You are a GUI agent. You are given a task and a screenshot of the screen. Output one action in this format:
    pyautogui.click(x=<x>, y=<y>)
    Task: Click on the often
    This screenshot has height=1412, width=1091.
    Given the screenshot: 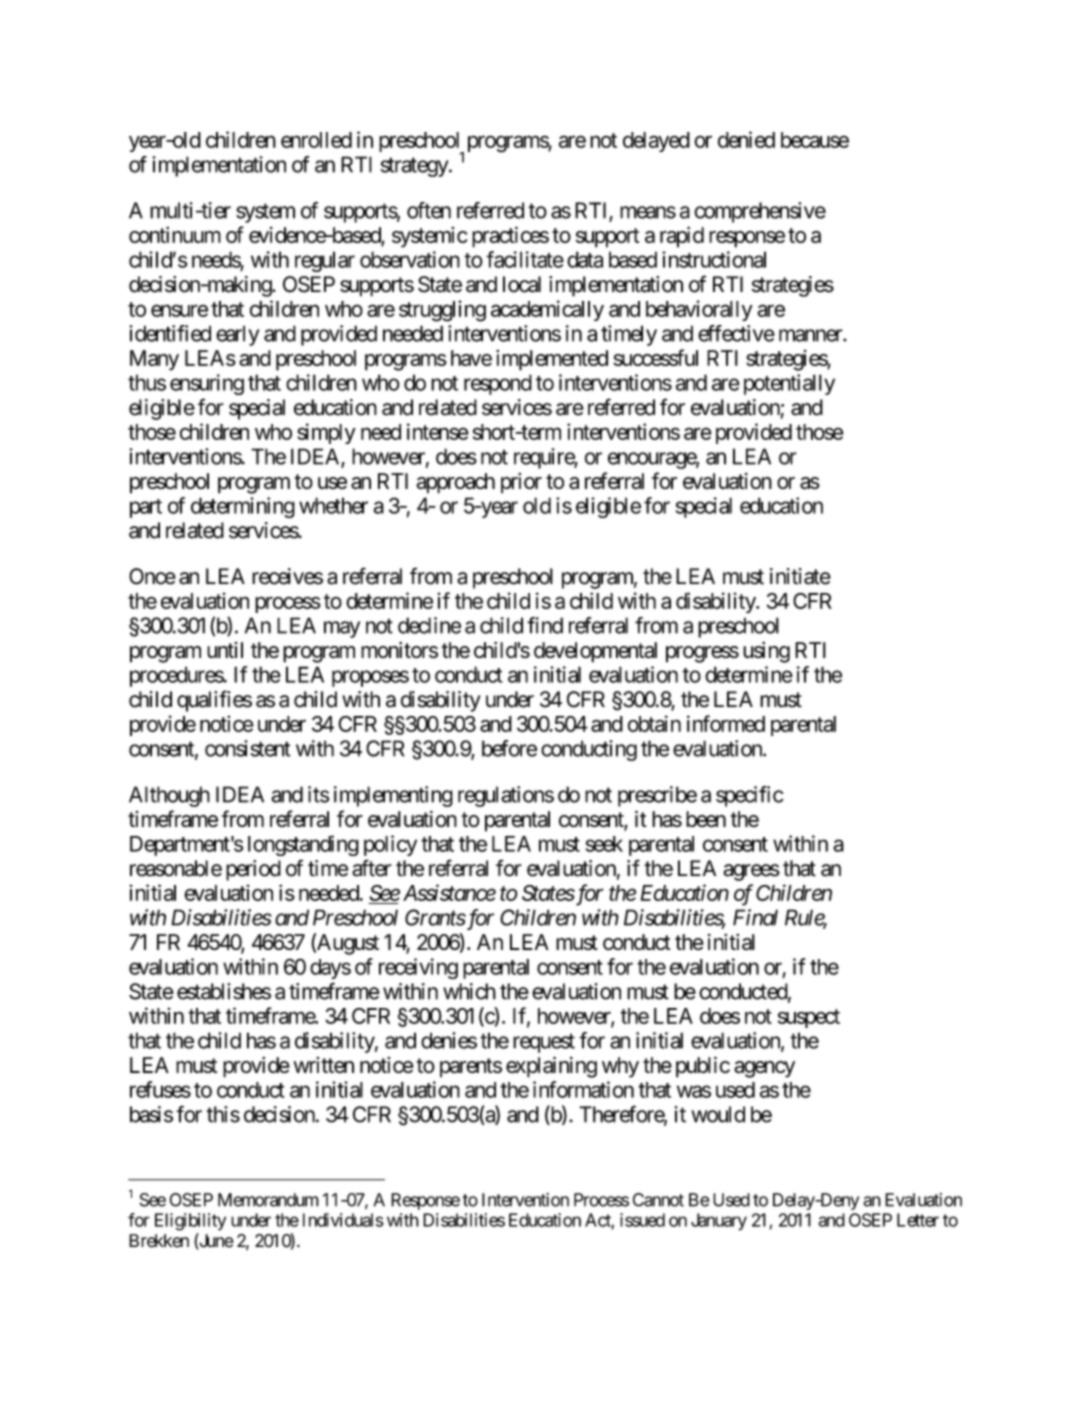 What is the action you would take?
    pyautogui.click(x=429, y=210)
